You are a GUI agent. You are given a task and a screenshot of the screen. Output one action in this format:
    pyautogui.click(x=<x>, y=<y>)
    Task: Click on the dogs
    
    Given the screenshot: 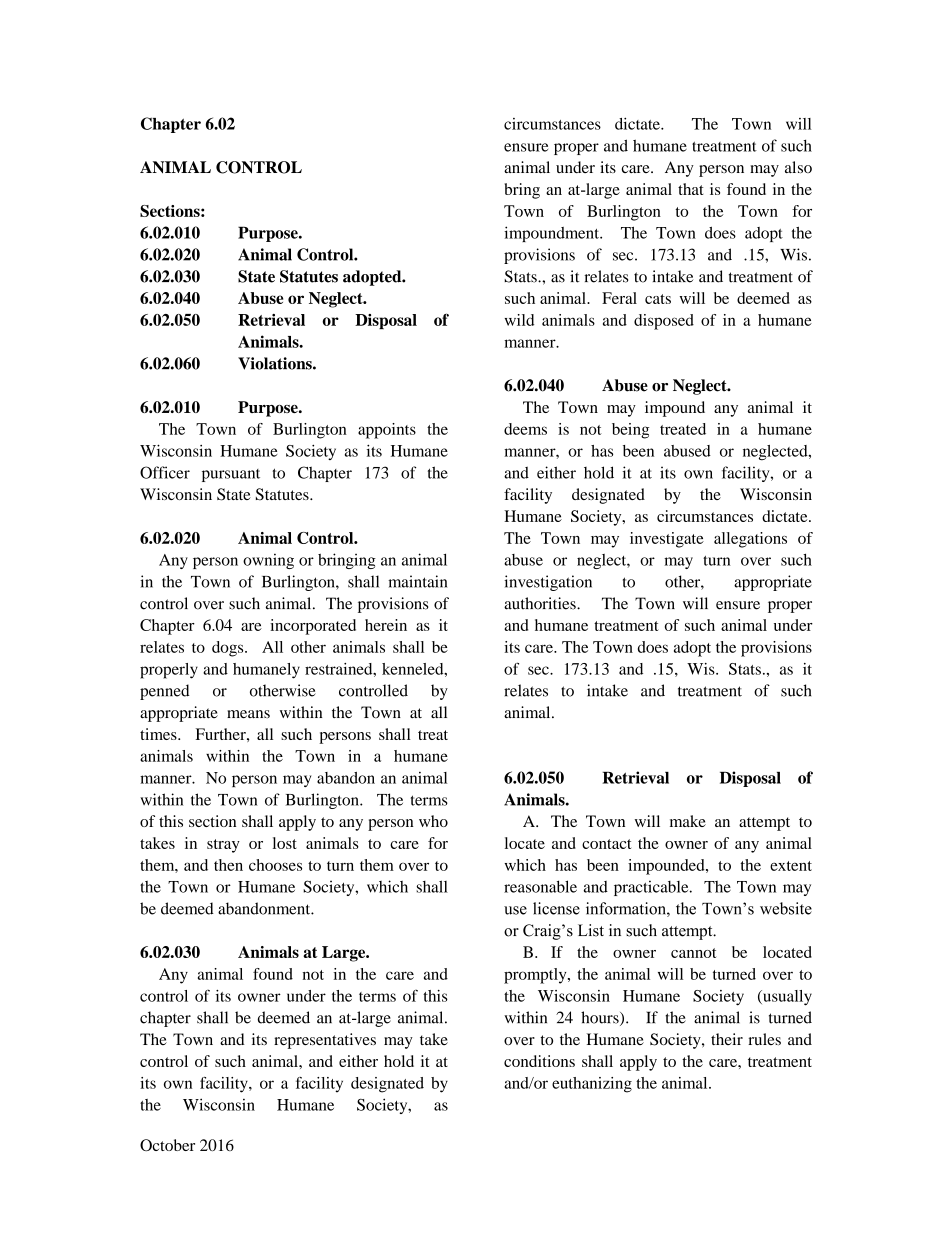 What is the action you would take?
    pyautogui.click(x=229, y=649)
